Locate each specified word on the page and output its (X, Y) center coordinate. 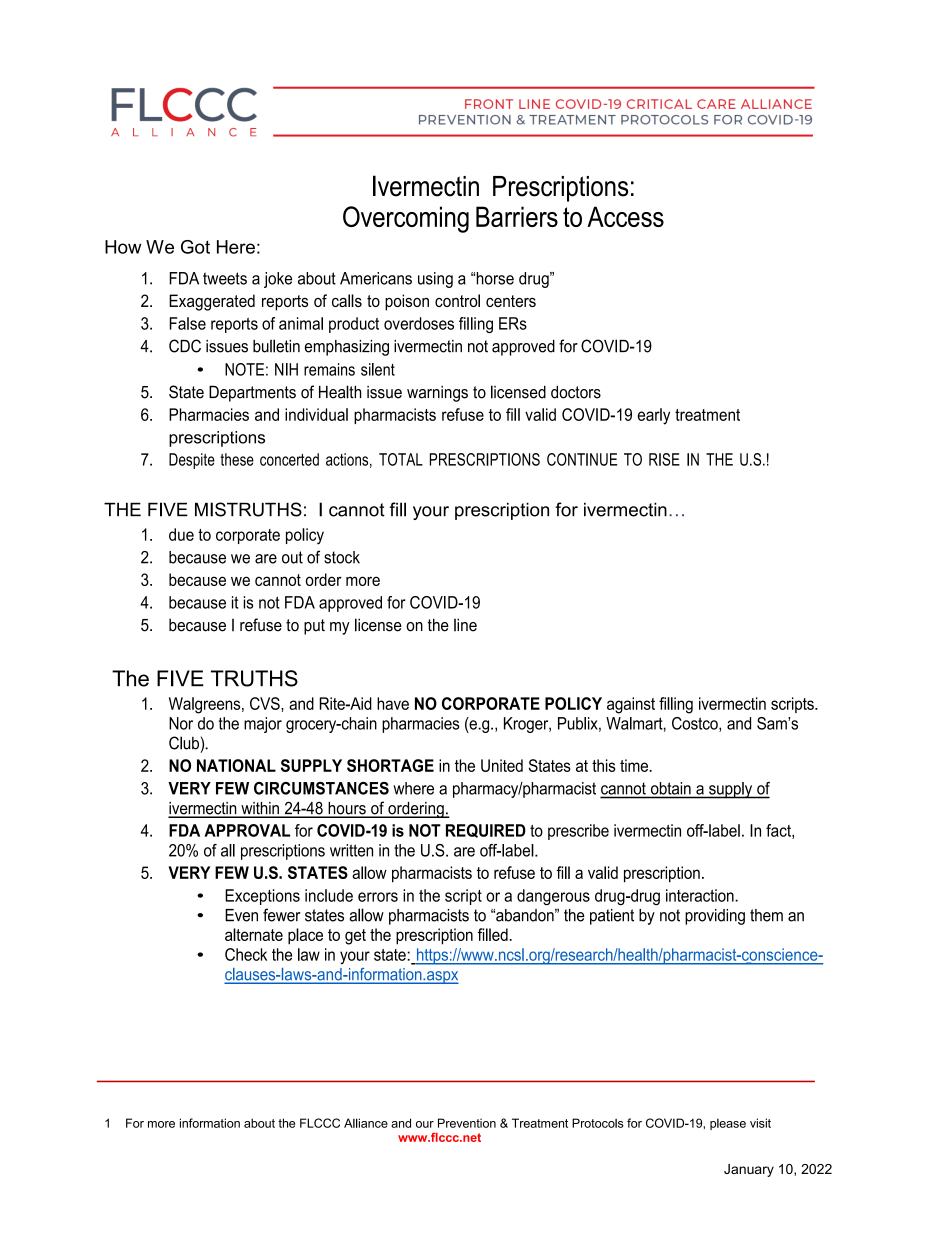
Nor (181, 723)
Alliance (366, 1123)
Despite (192, 461)
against (631, 705)
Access (625, 216)
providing (715, 917)
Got (195, 247)
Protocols (598, 1123)
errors (378, 897)
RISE (664, 459)
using (435, 280)
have (393, 703)
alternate (254, 934)
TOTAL (401, 459)
